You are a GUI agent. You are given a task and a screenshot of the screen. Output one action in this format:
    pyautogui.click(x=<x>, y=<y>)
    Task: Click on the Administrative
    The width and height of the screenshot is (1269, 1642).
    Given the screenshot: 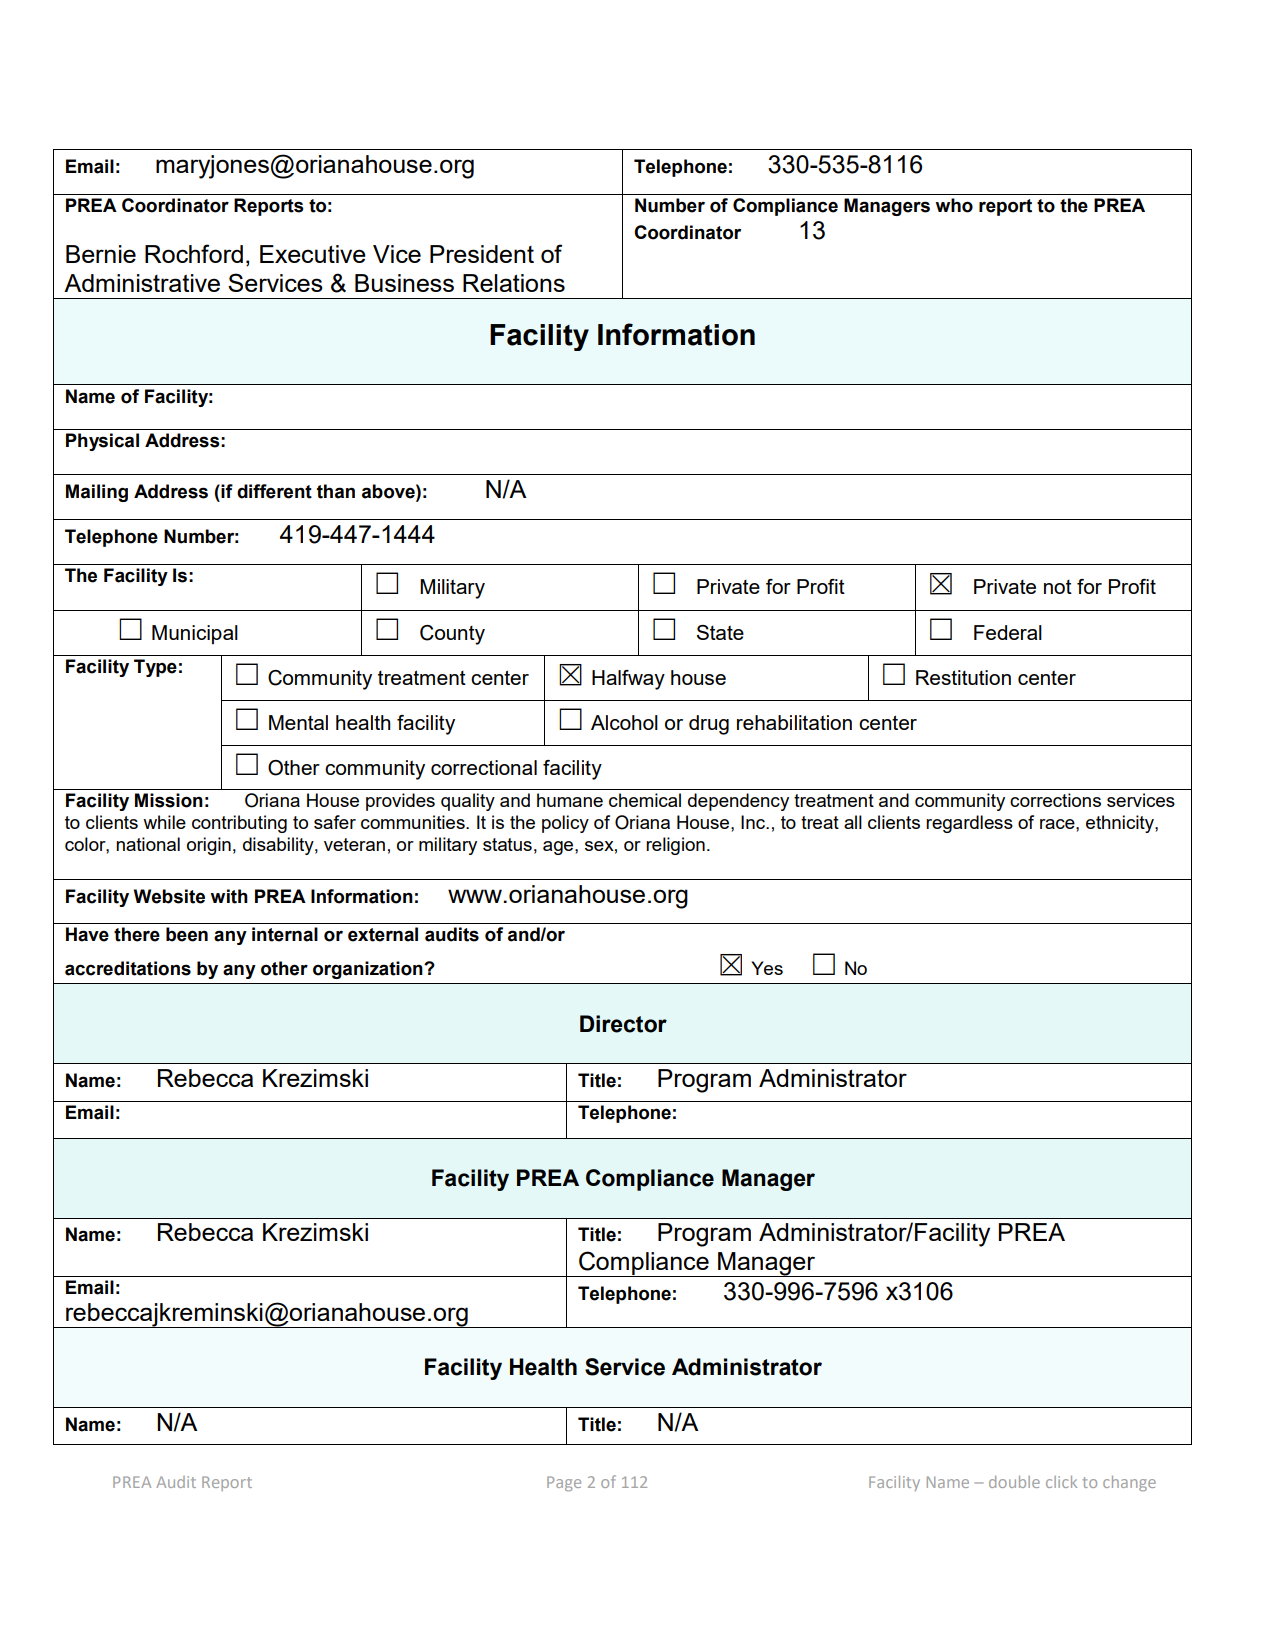 What is the action you would take?
    pyautogui.click(x=142, y=283)
